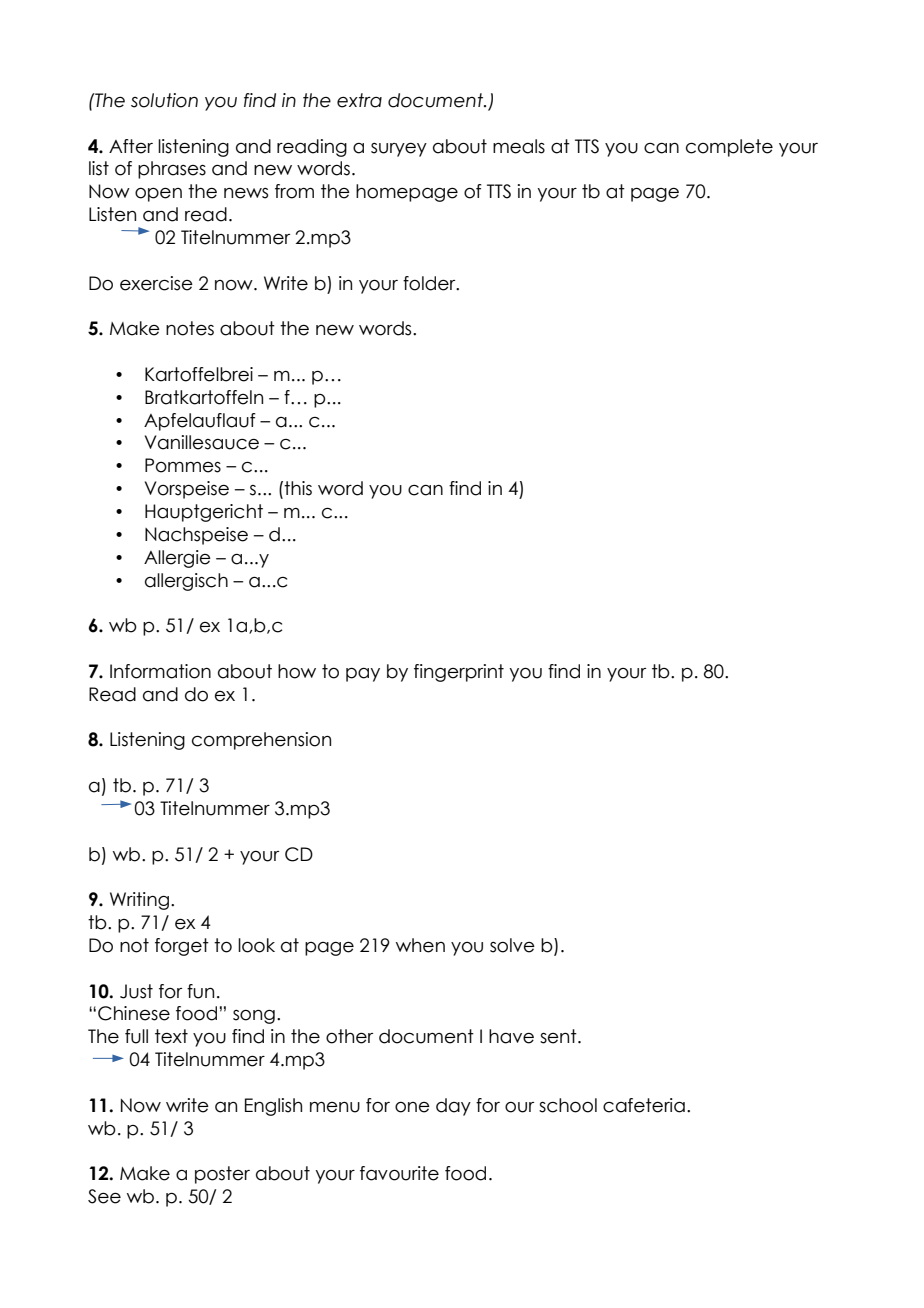 The width and height of the screenshot is (924, 1308). What do you see at coordinates (222, 1175) in the screenshot?
I see `poster` at bounding box center [222, 1175].
